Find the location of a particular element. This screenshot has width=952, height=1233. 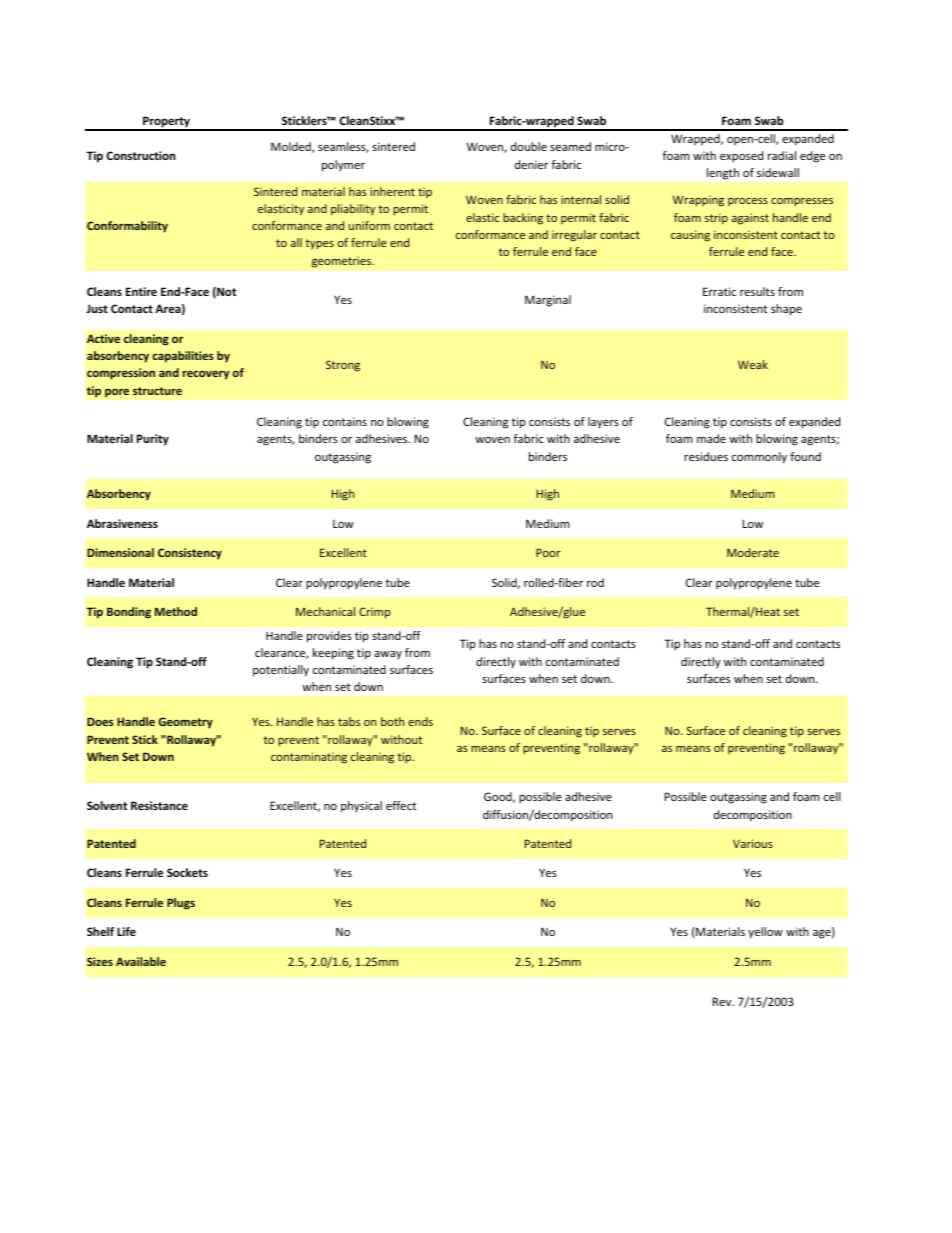

exposed is located at coordinates (741, 157).
